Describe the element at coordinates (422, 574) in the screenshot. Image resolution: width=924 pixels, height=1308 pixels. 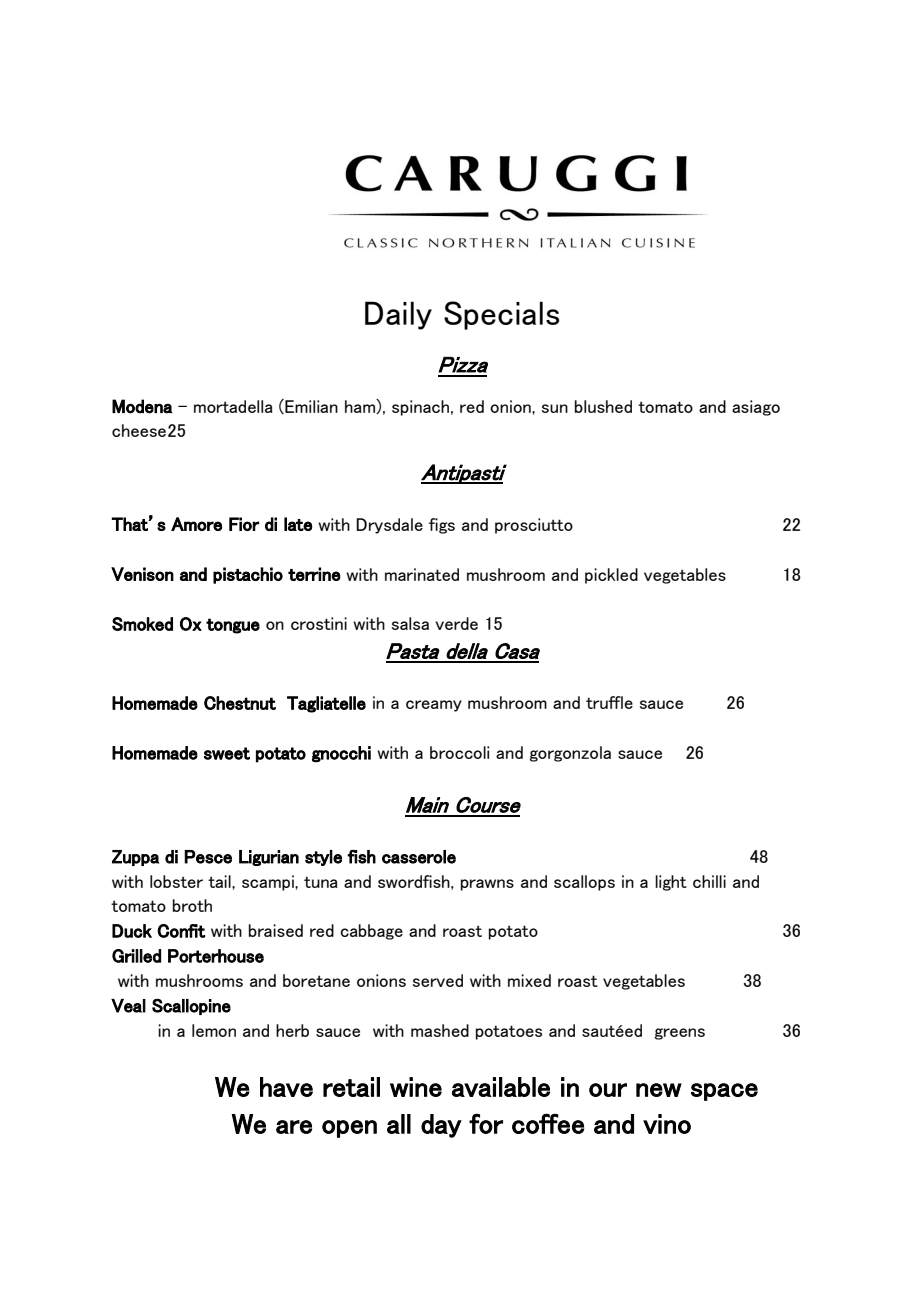
I see `marinated` at that location.
